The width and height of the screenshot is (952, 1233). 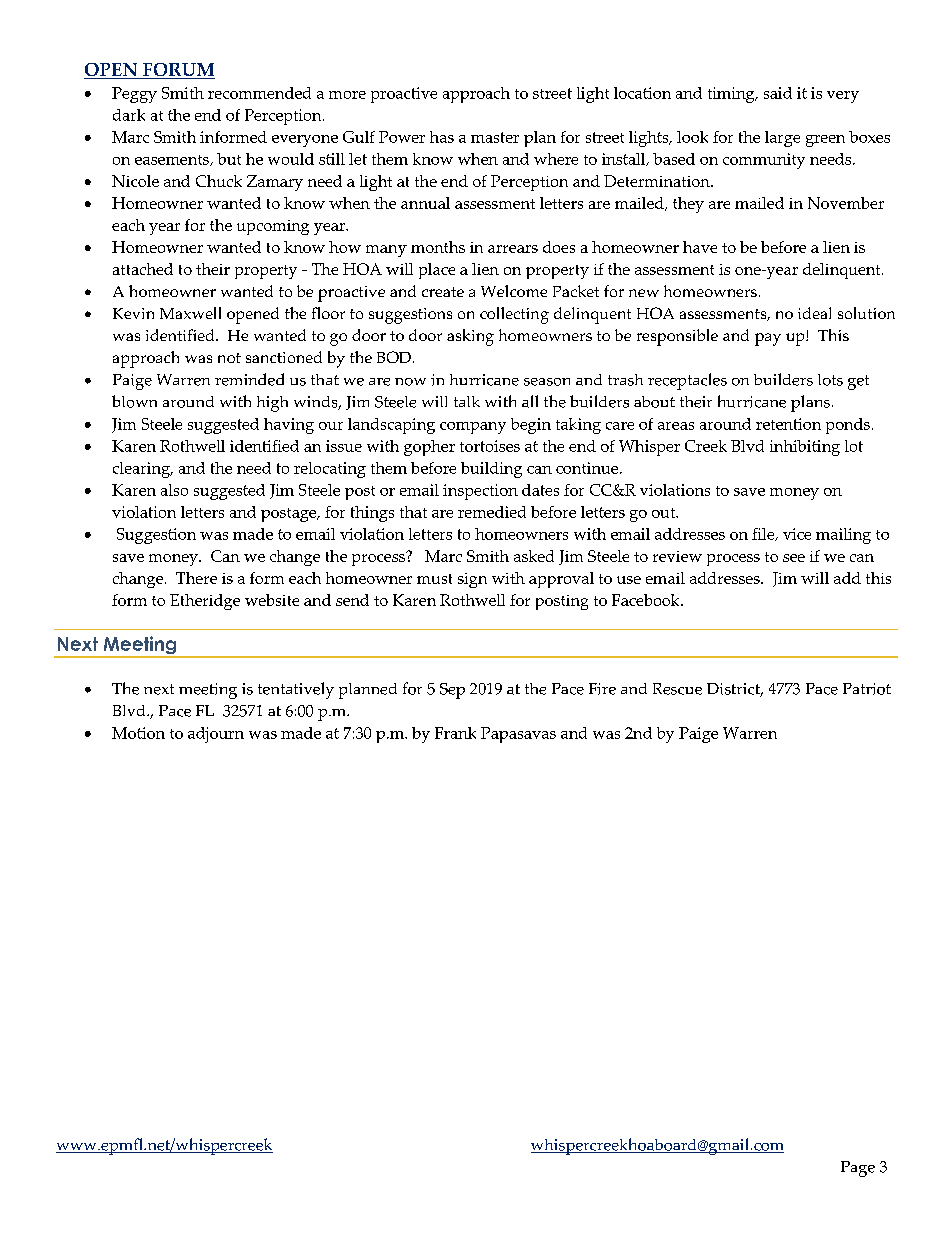 I want to click on master, so click(x=495, y=137).
